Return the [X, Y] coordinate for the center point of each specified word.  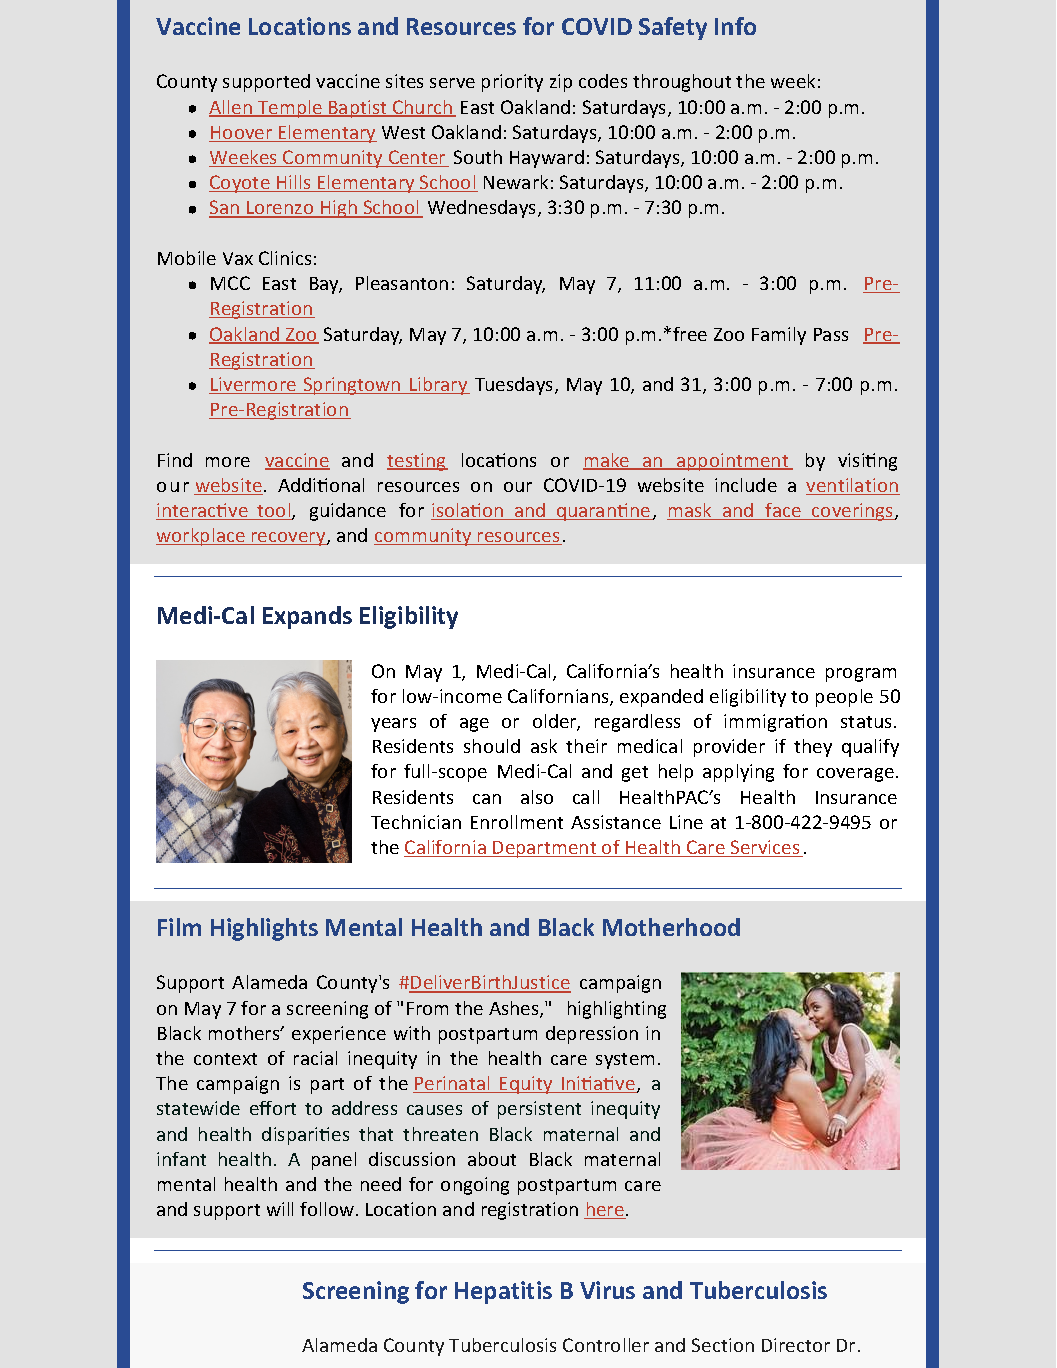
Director [796, 1345]
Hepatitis [503, 1292]
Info [735, 26]
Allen [231, 108]
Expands [307, 617]
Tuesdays [515, 386]
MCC [230, 283]
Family [779, 336]
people [844, 698]
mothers [245, 1033]
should [492, 746]
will [280, 1209]
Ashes [515, 1009]
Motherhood [671, 927]
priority [512, 83]
